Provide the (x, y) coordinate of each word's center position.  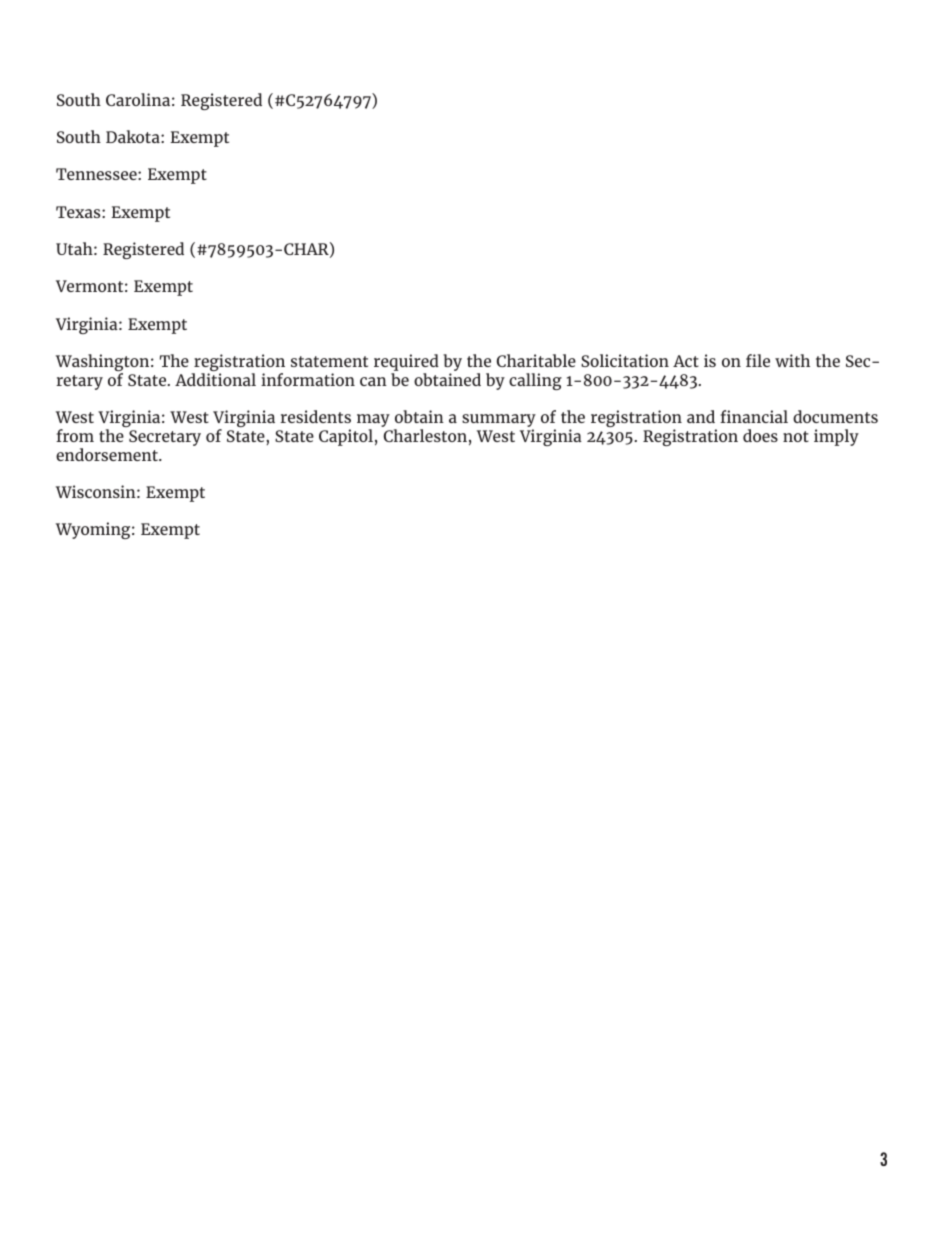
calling (535, 381)
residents (315, 416)
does (760, 435)
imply (836, 437)
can (373, 381)
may (373, 422)
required (406, 364)
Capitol (346, 437)
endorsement (108, 454)
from (75, 435)
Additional (215, 379)
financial (754, 416)
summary (499, 422)
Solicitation (625, 360)
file (758, 360)
